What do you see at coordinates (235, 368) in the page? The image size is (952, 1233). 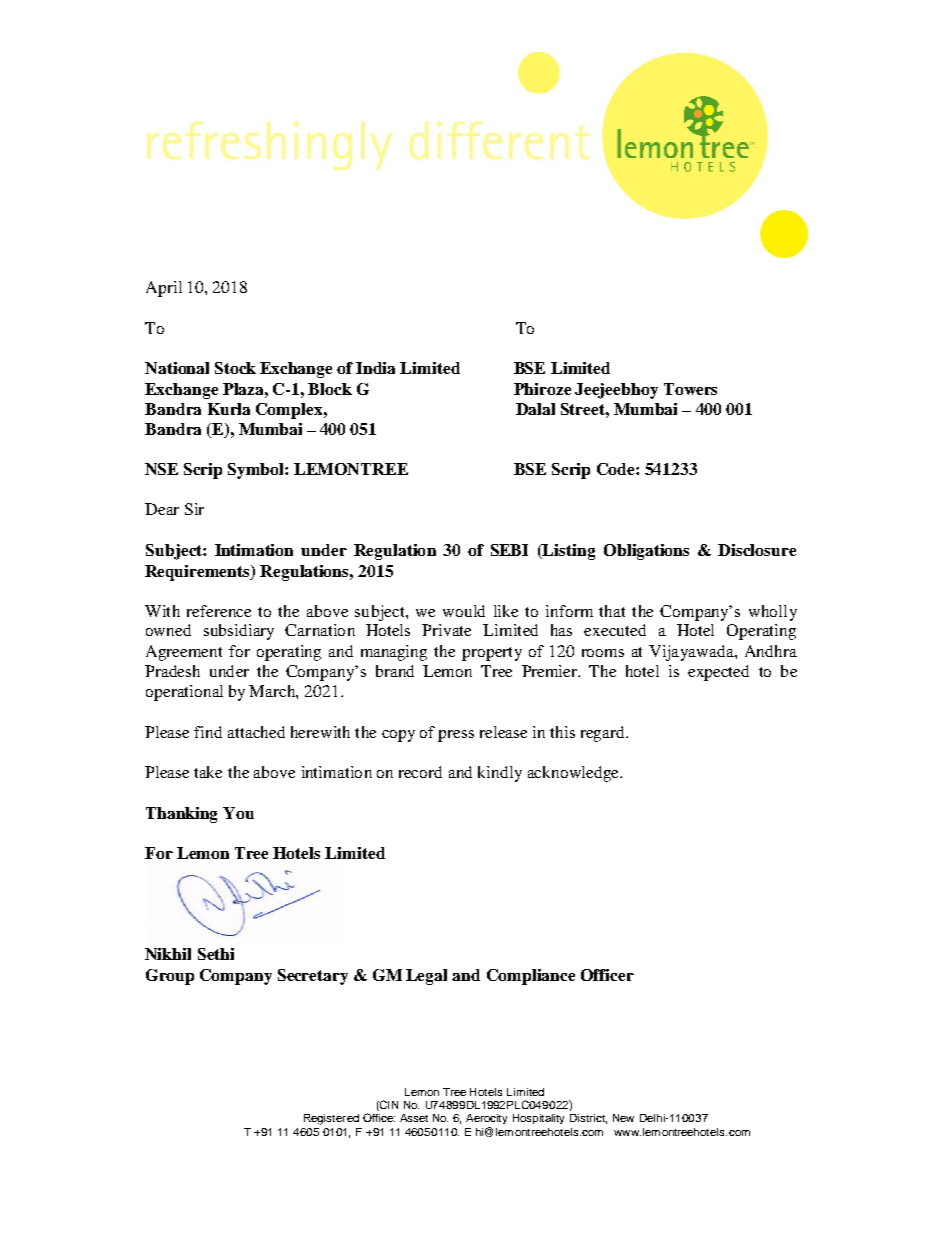 I see `Stock` at bounding box center [235, 368].
